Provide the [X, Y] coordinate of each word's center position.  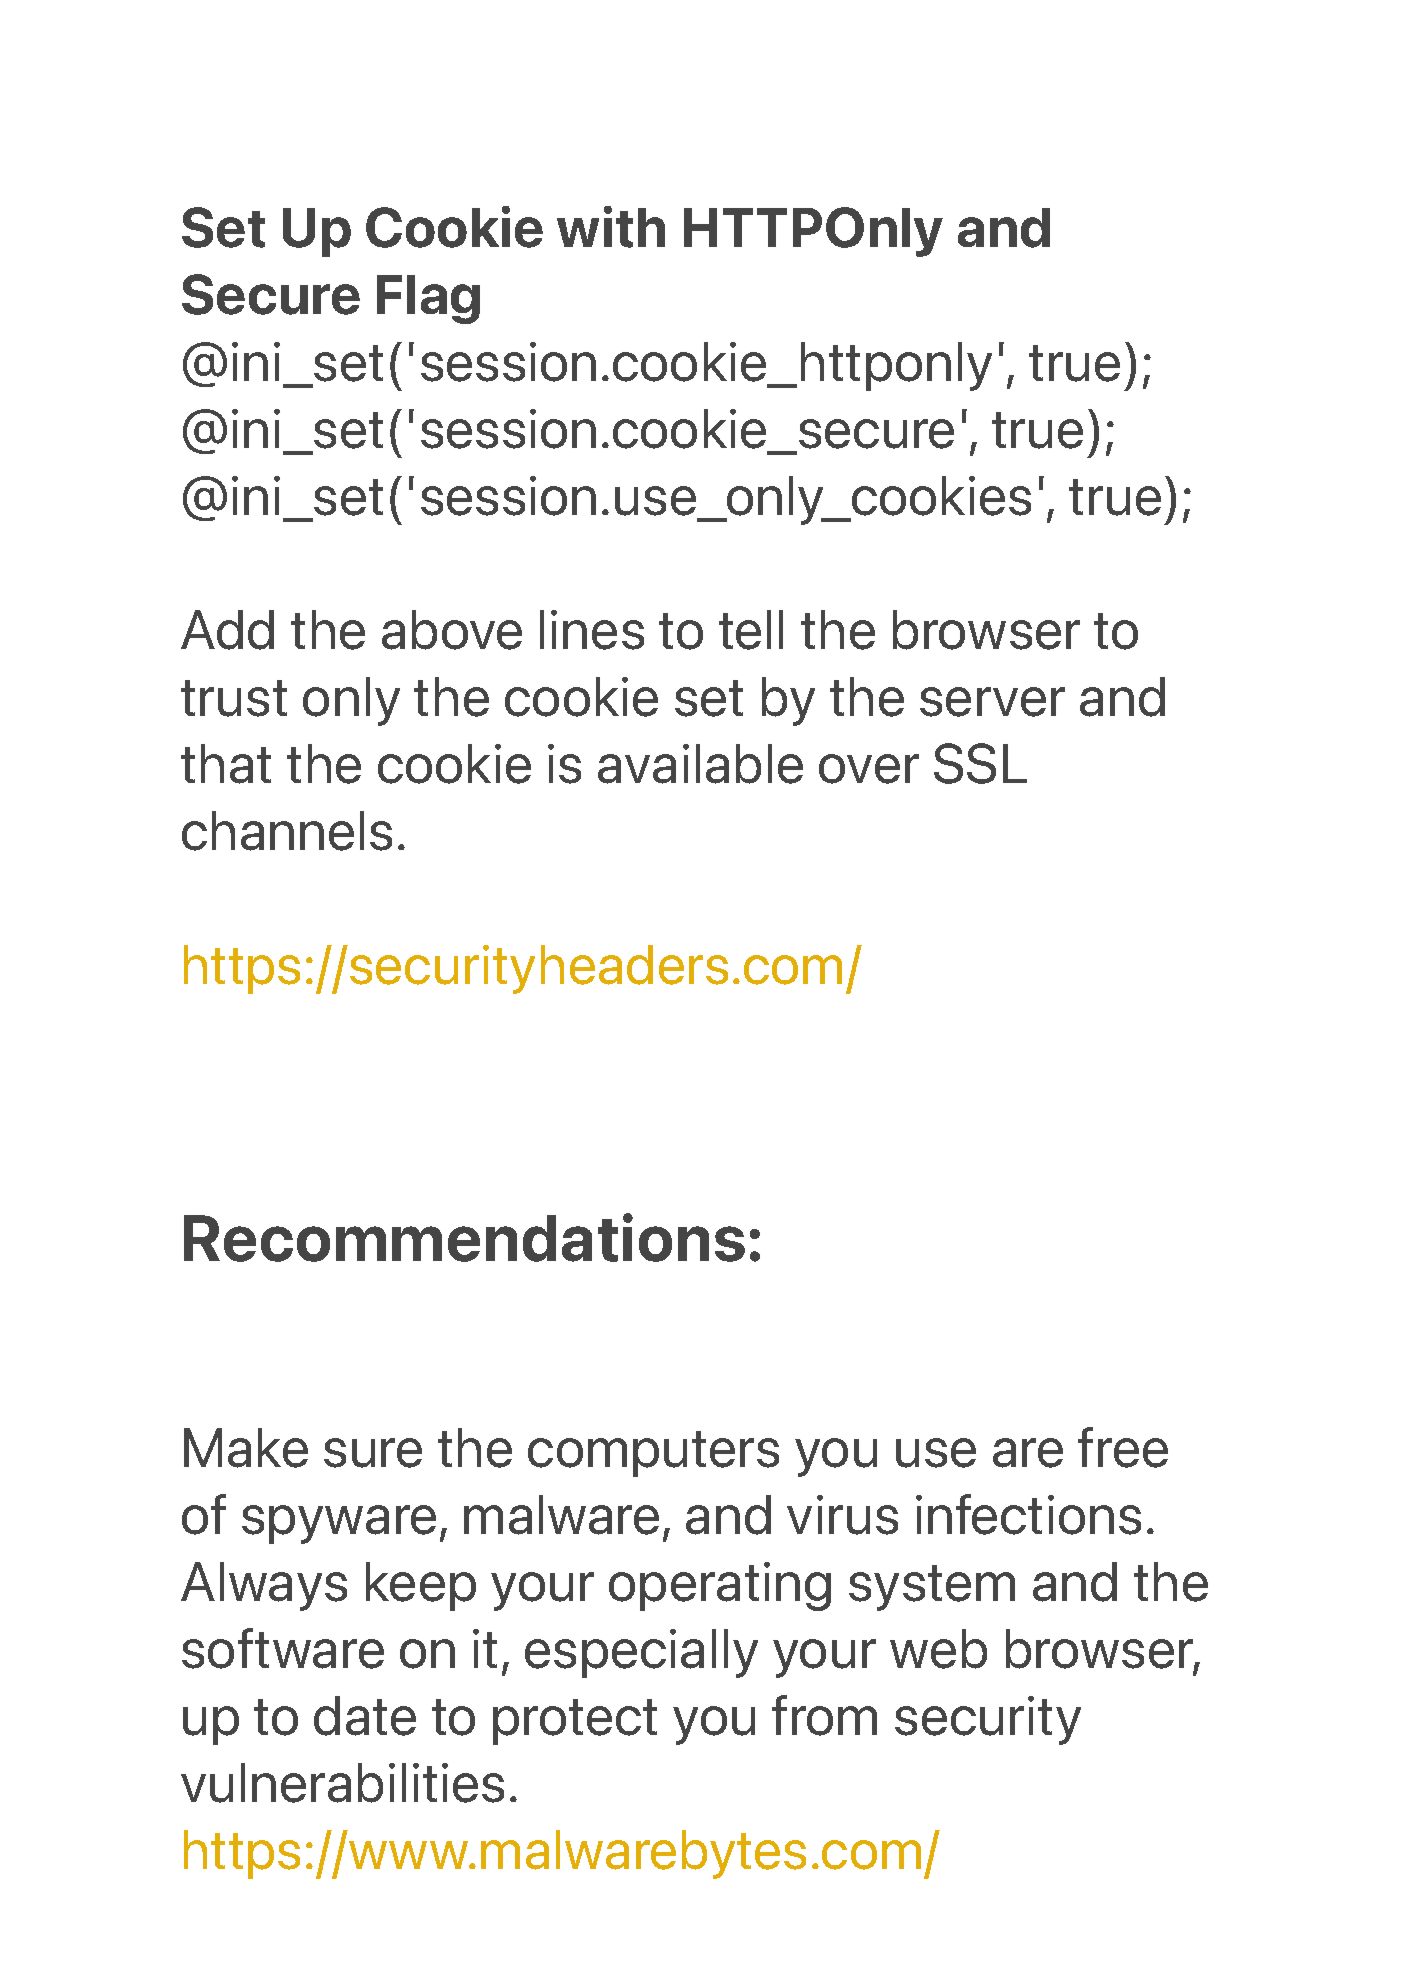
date [365, 1716]
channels [287, 831]
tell [751, 630]
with [611, 227]
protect [575, 1722]
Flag [428, 299]
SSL [980, 763]
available [700, 764]
